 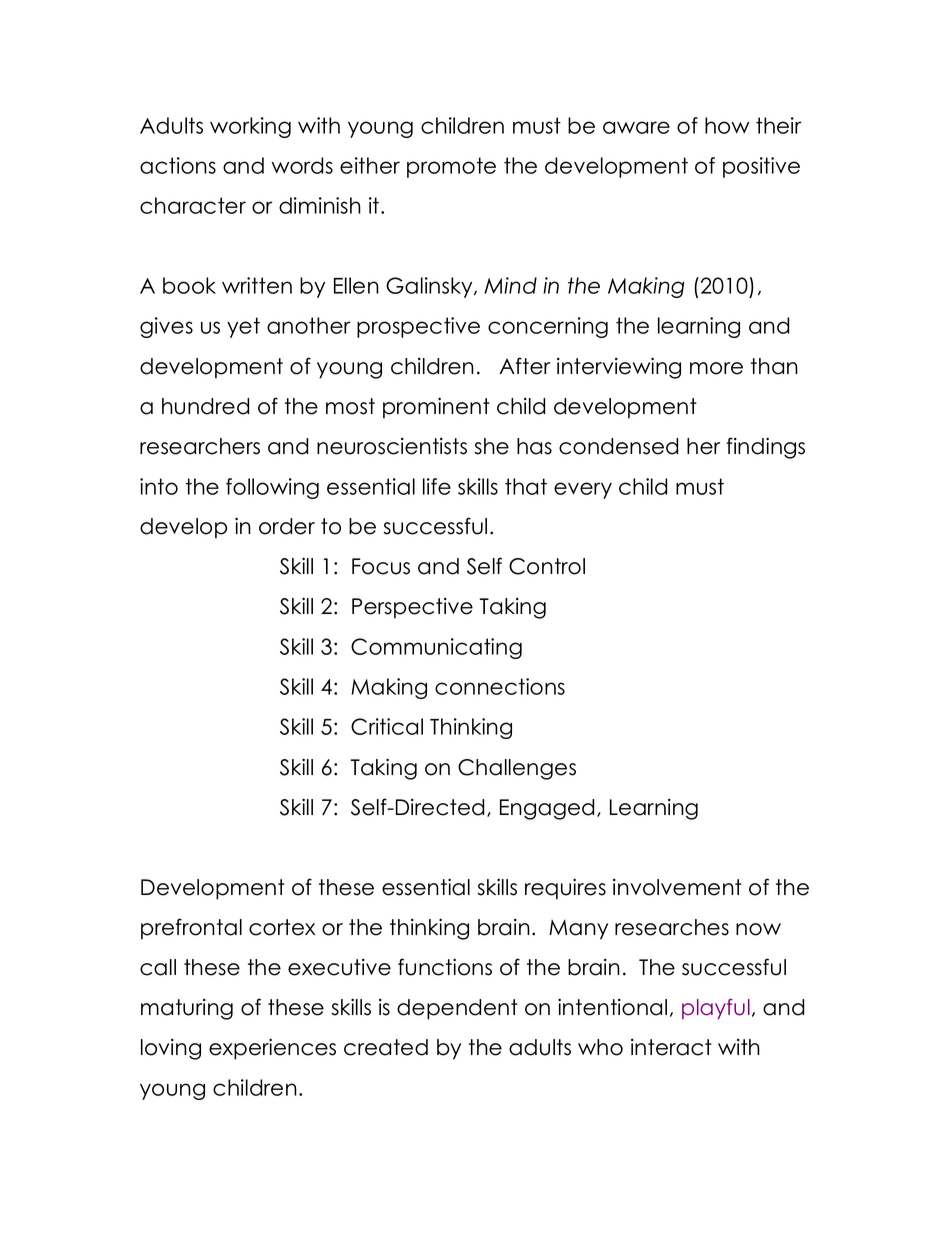 I want to click on involvement, so click(x=677, y=887).
